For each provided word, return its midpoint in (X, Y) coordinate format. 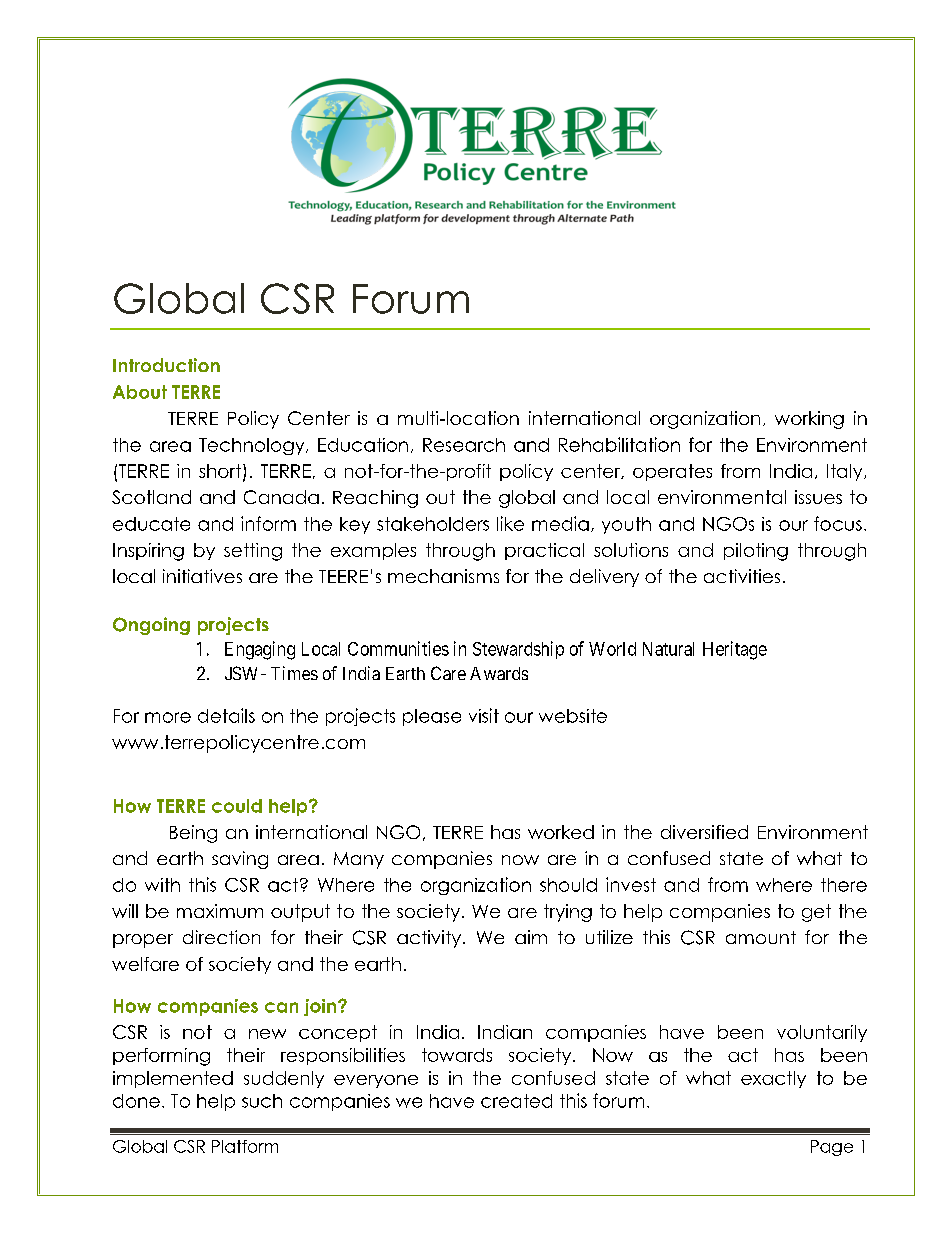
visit (484, 715)
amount (761, 937)
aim (531, 937)
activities (742, 576)
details (226, 715)
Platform (245, 1146)
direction (221, 937)
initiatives (202, 576)
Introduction (166, 365)
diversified (704, 832)
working (809, 420)
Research (464, 445)
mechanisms (443, 576)
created (516, 1101)
